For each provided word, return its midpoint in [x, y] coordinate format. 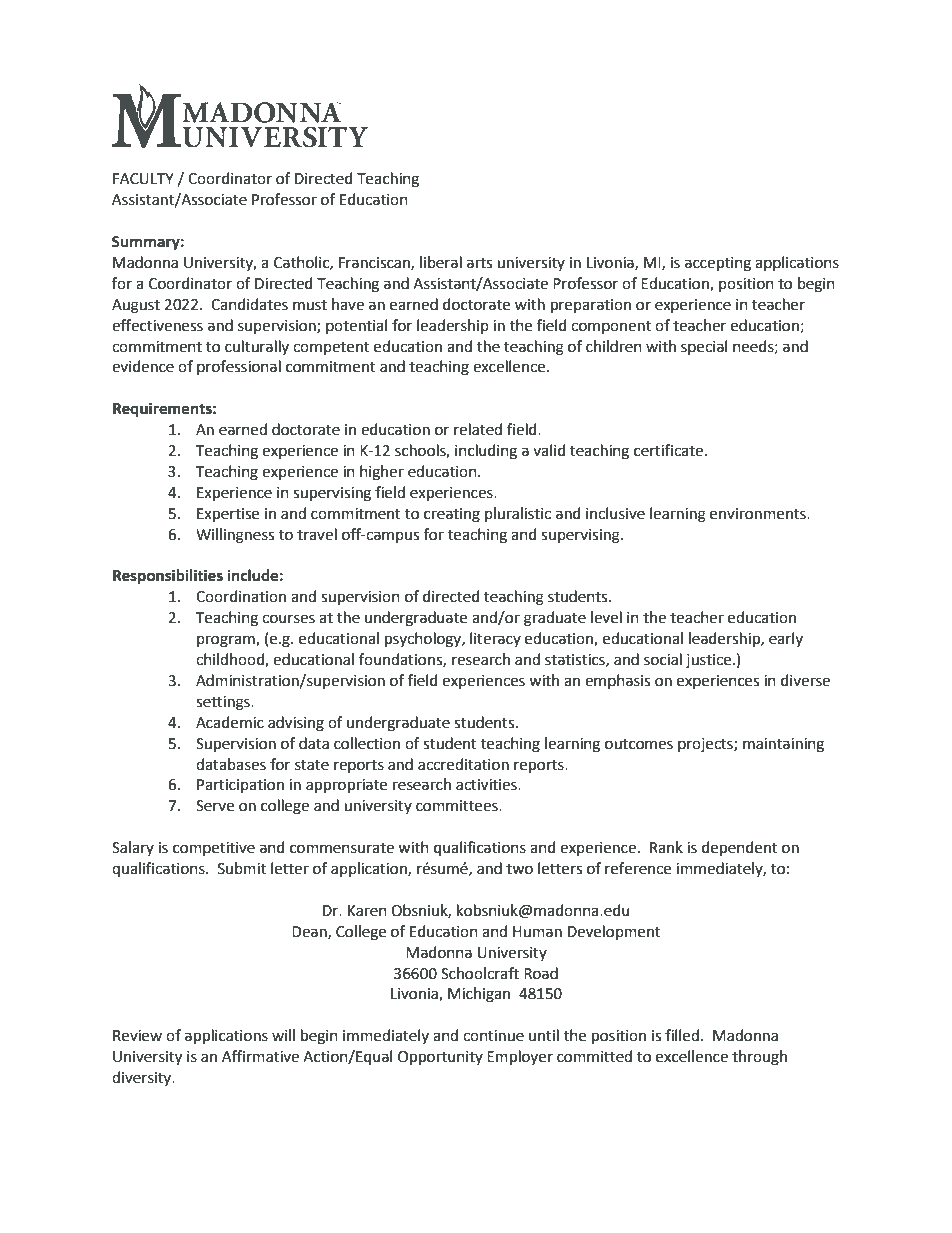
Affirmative [260, 1056]
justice [710, 661]
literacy [495, 639]
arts [479, 263]
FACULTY [143, 179]
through [759, 1058]
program [227, 641]
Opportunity [440, 1058]
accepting [718, 264]
